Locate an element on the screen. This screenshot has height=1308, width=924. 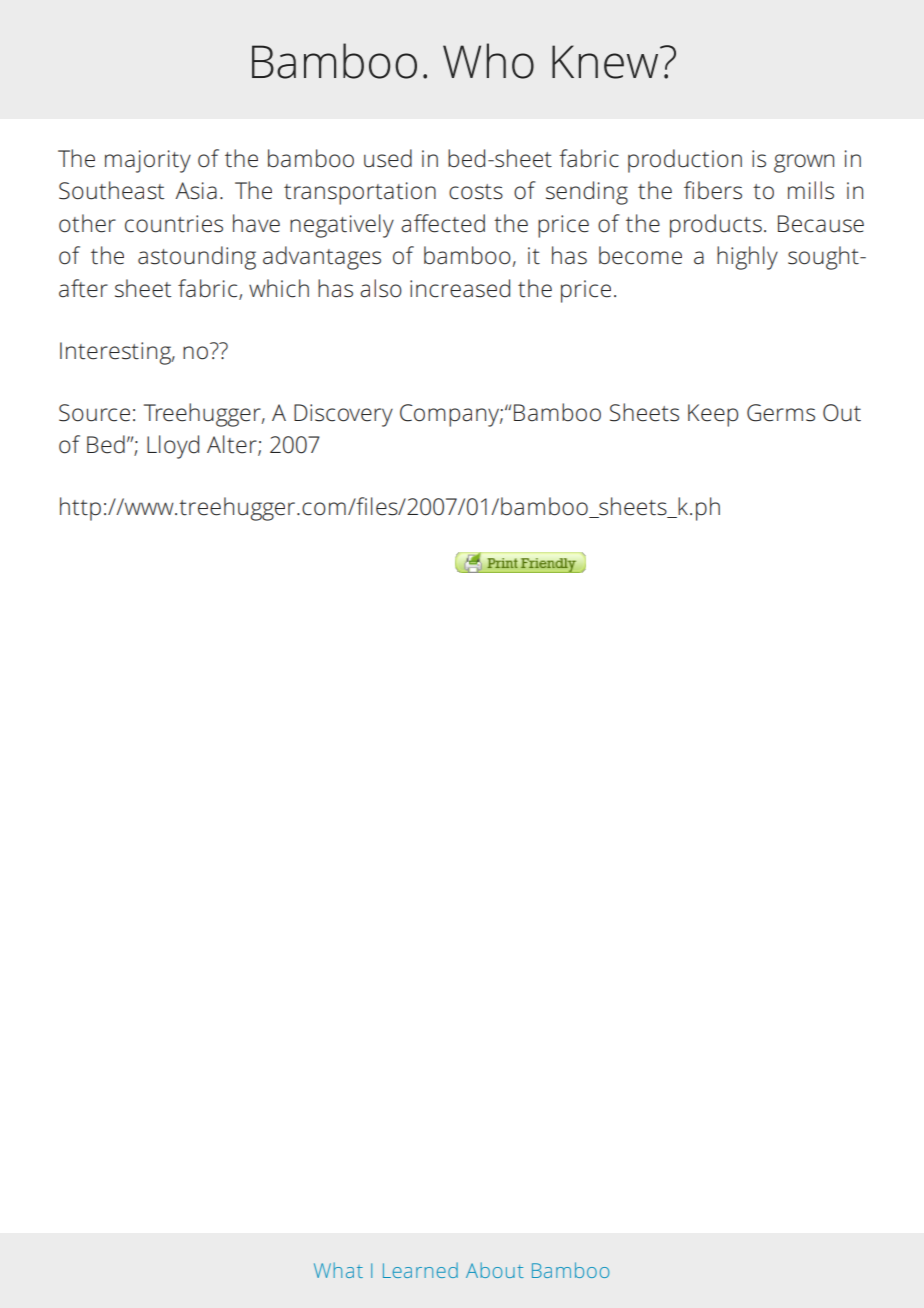
About is located at coordinates (495, 1270).
